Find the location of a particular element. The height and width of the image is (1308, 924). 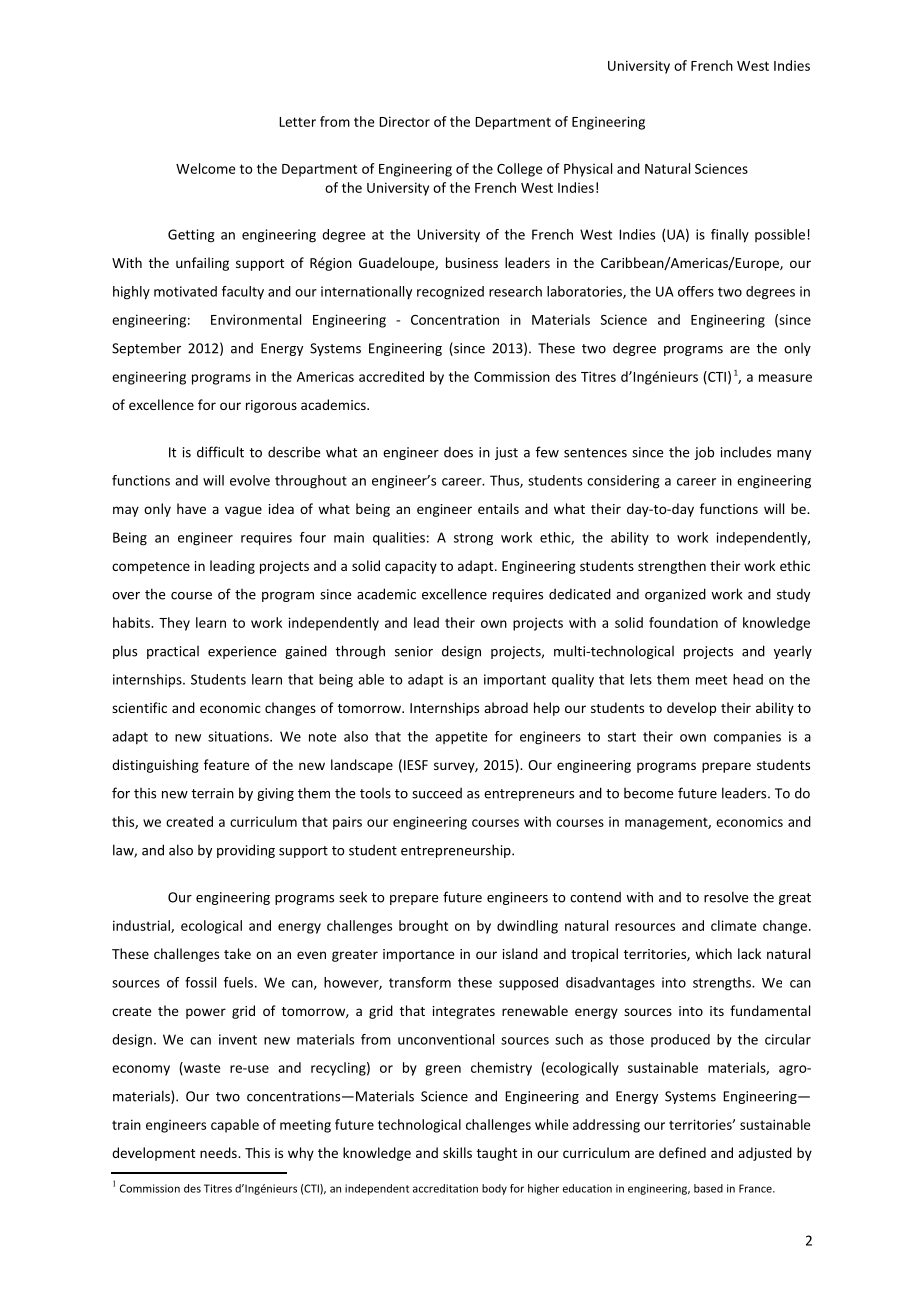

brought is located at coordinates (423, 927).
